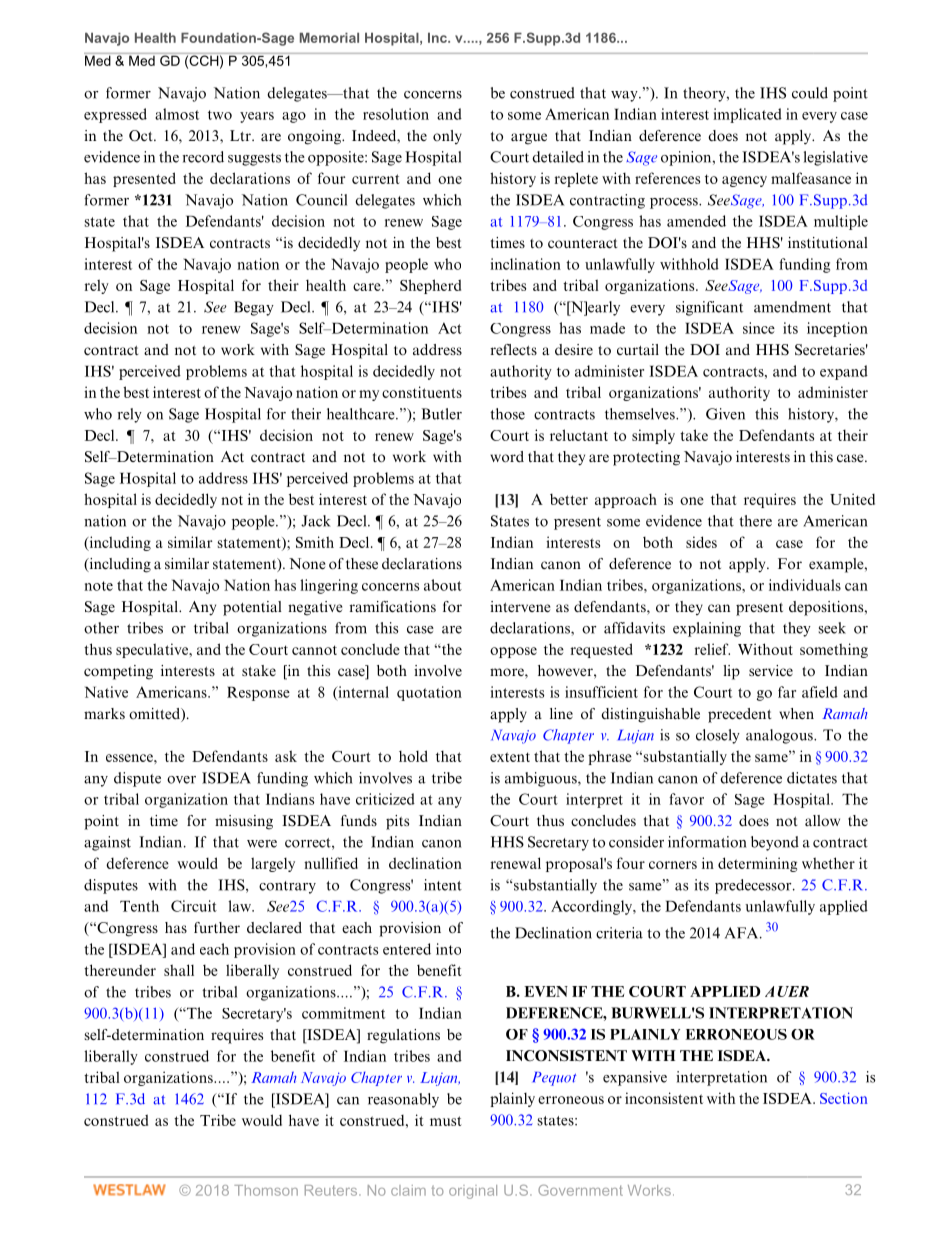 The height and width of the screenshot is (1233, 952). What do you see at coordinates (473, 1192) in the screenshot?
I see `original` at bounding box center [473, 1192].
